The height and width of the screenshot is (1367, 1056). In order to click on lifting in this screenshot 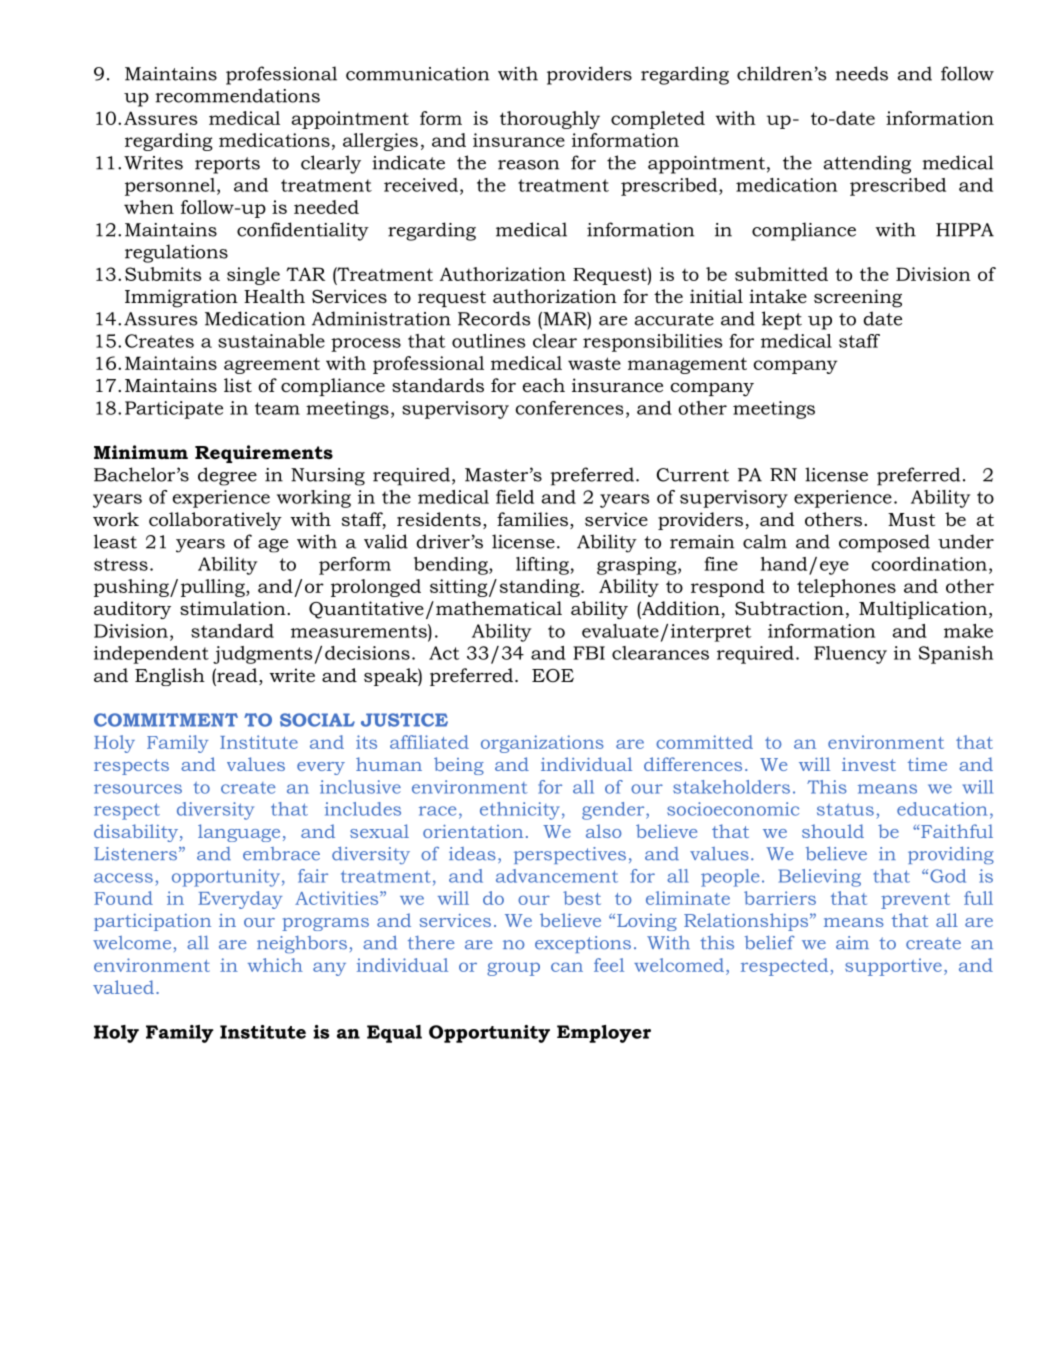, I will do `click(543, 566)`.
